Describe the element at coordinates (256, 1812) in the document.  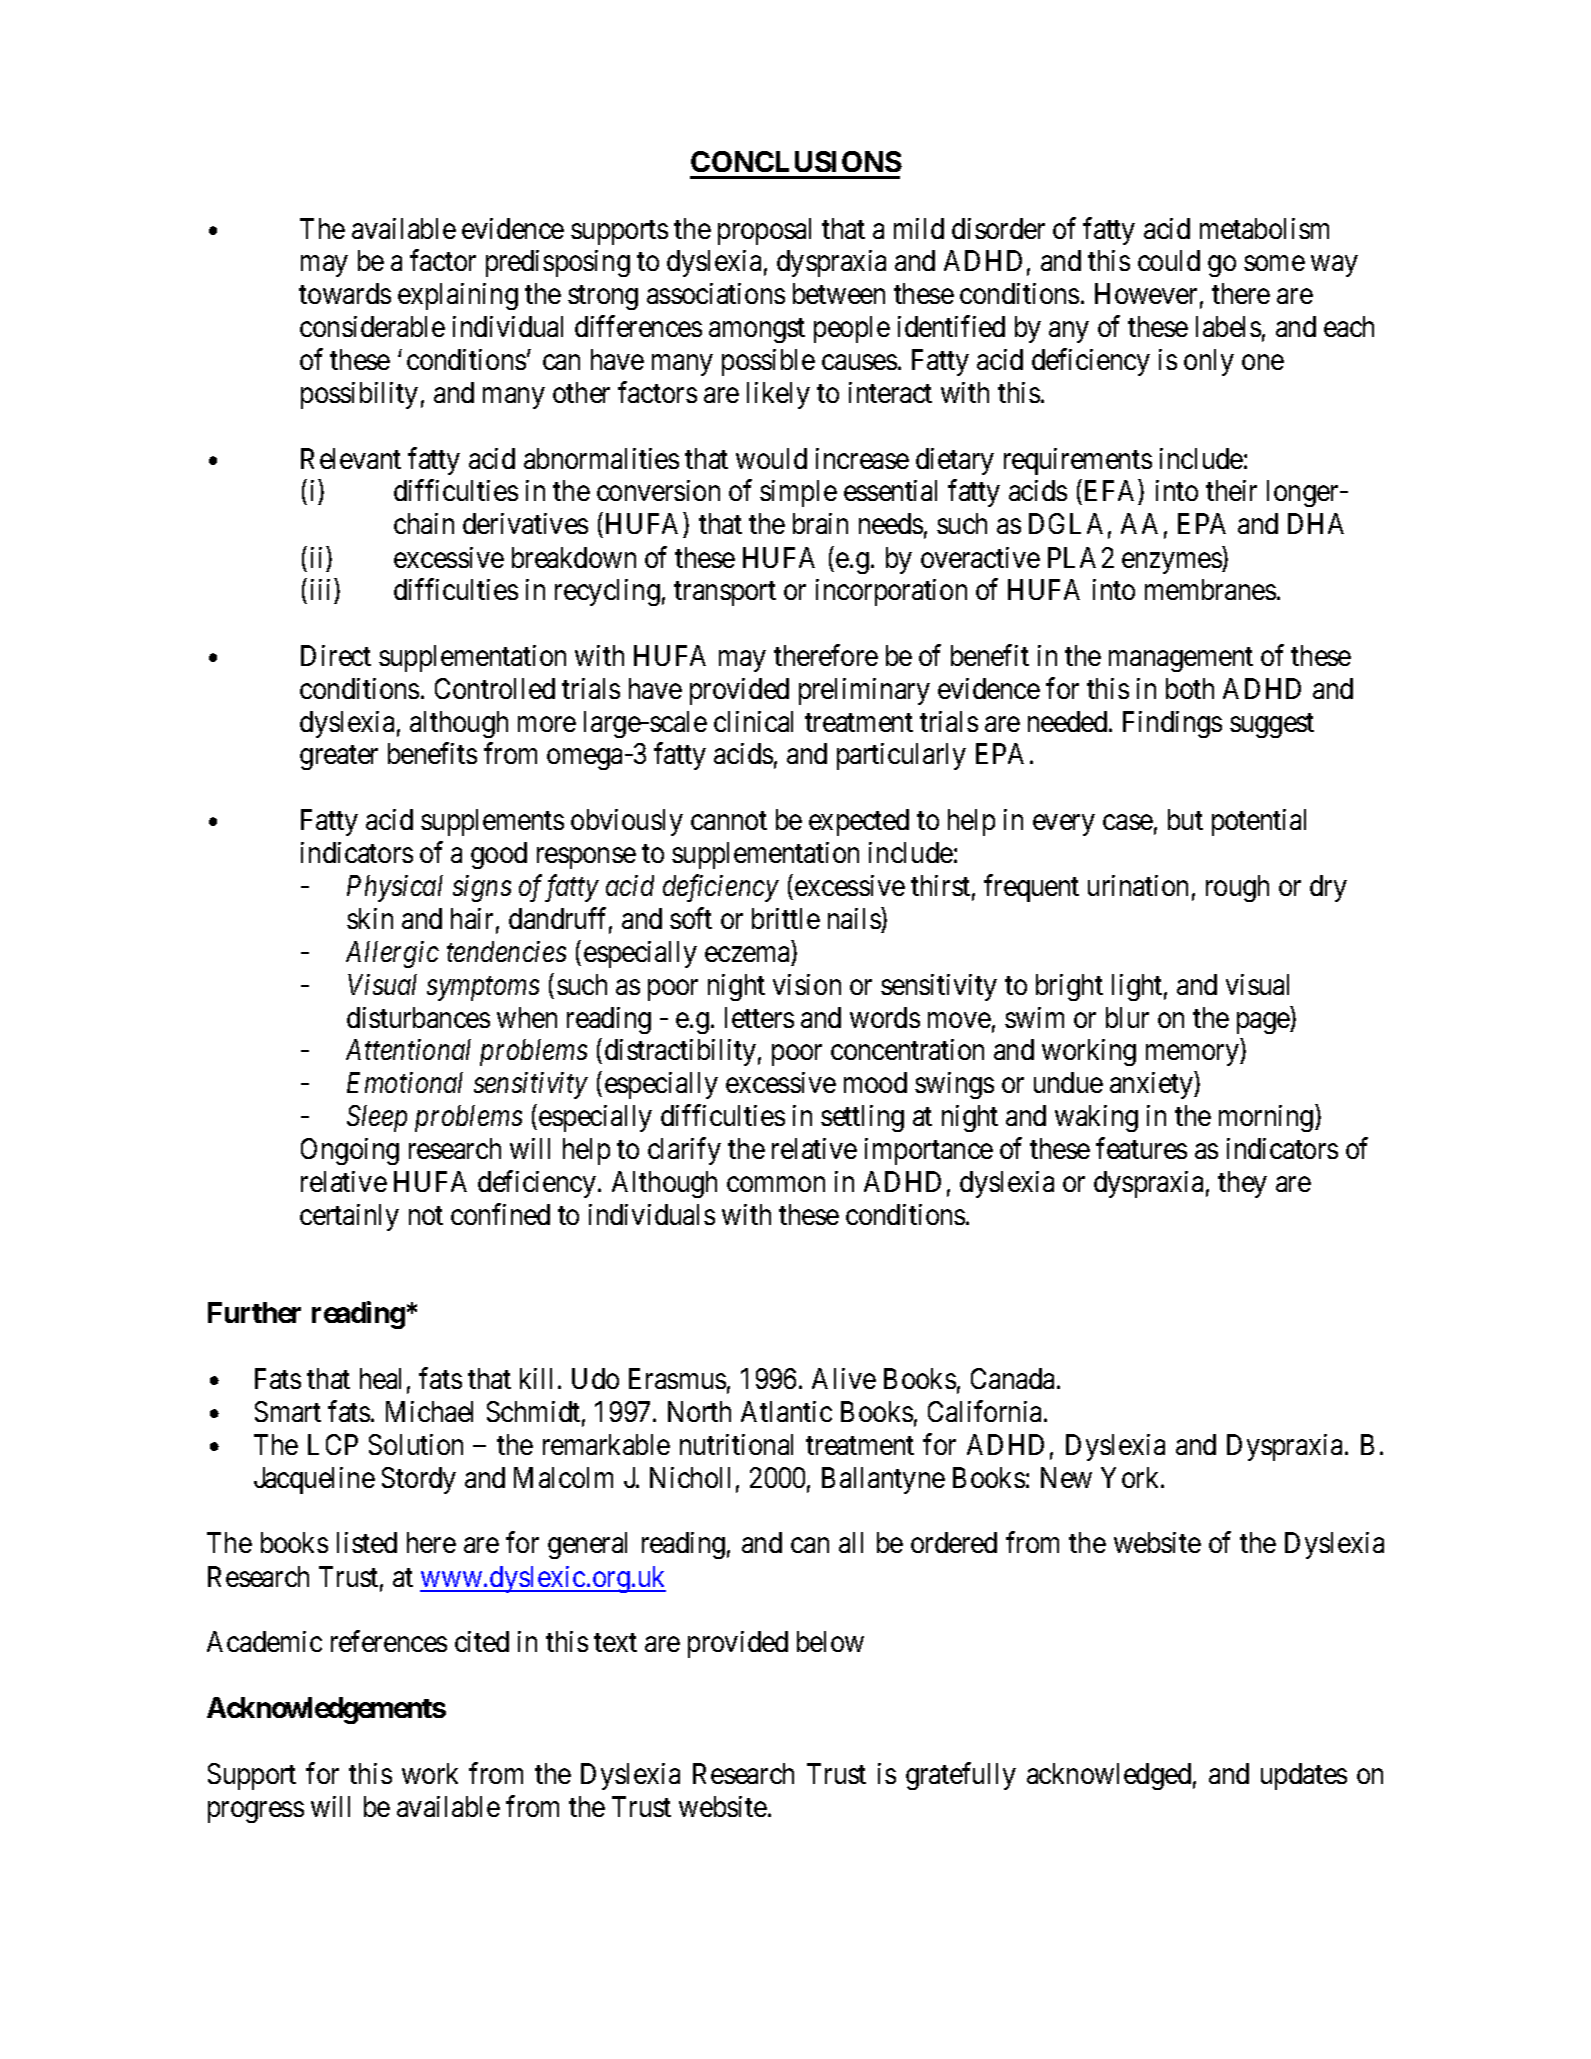
I see `progress` at that location.
